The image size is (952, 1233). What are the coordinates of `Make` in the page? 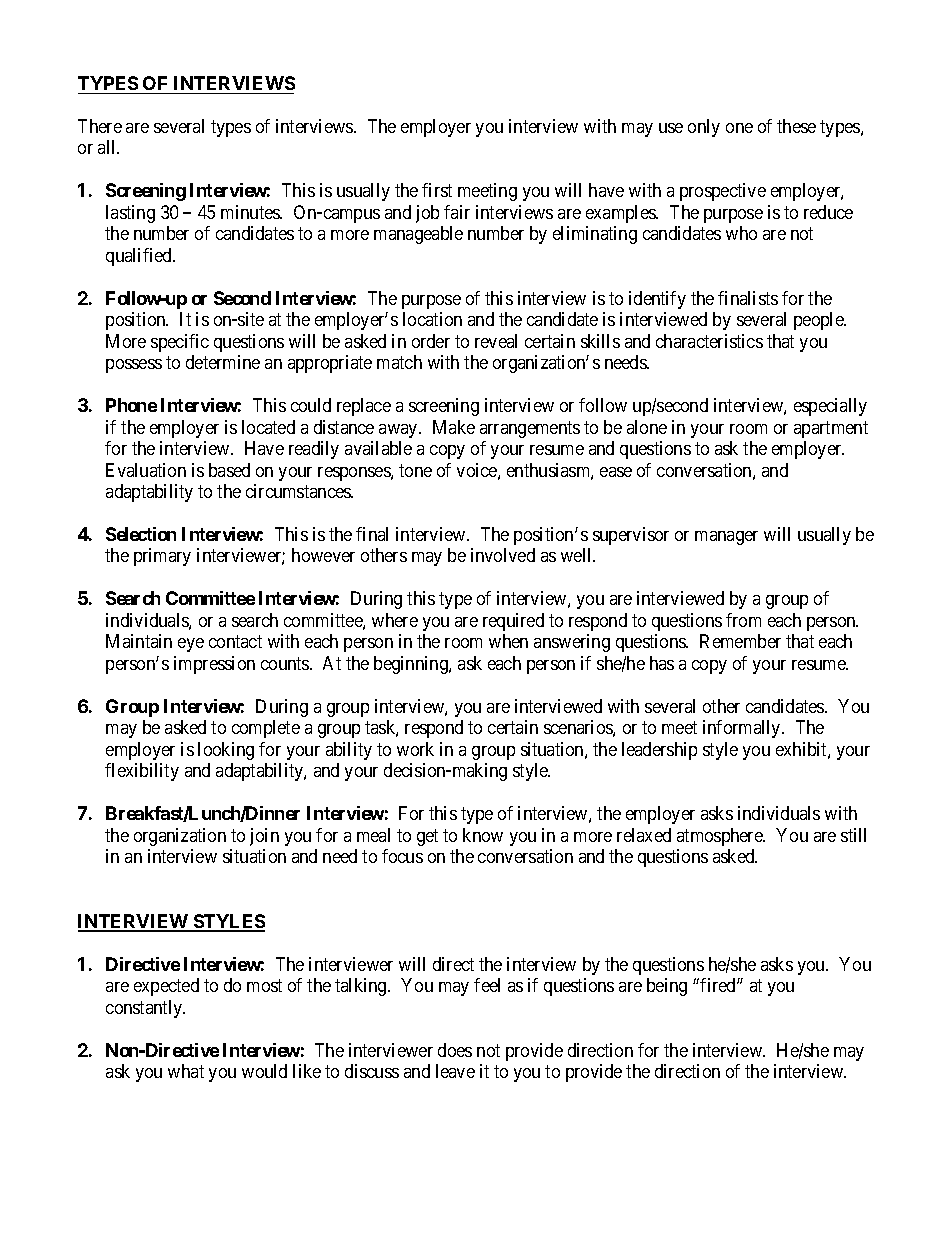 It's located at (454, 427).
